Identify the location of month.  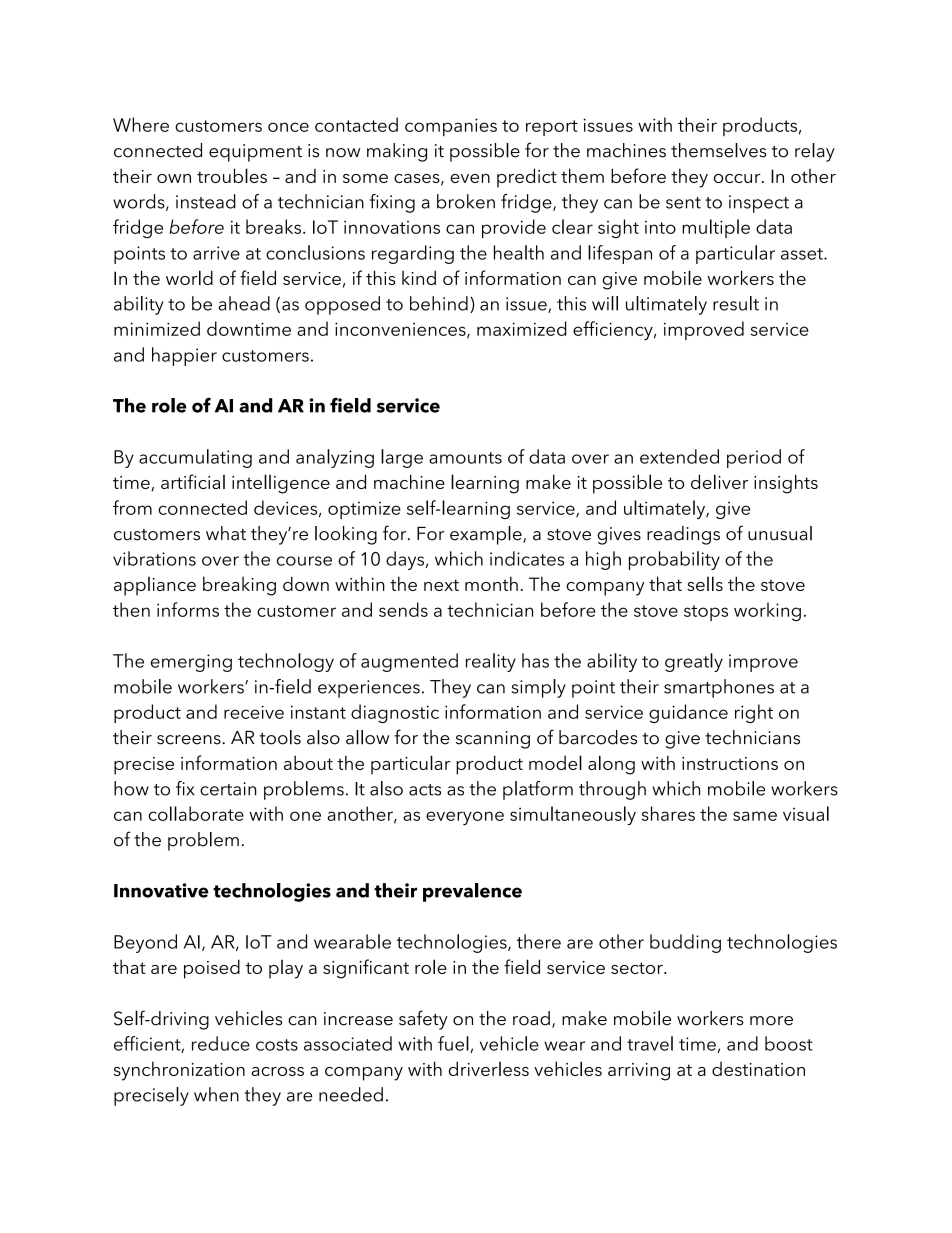
(491, 583).
